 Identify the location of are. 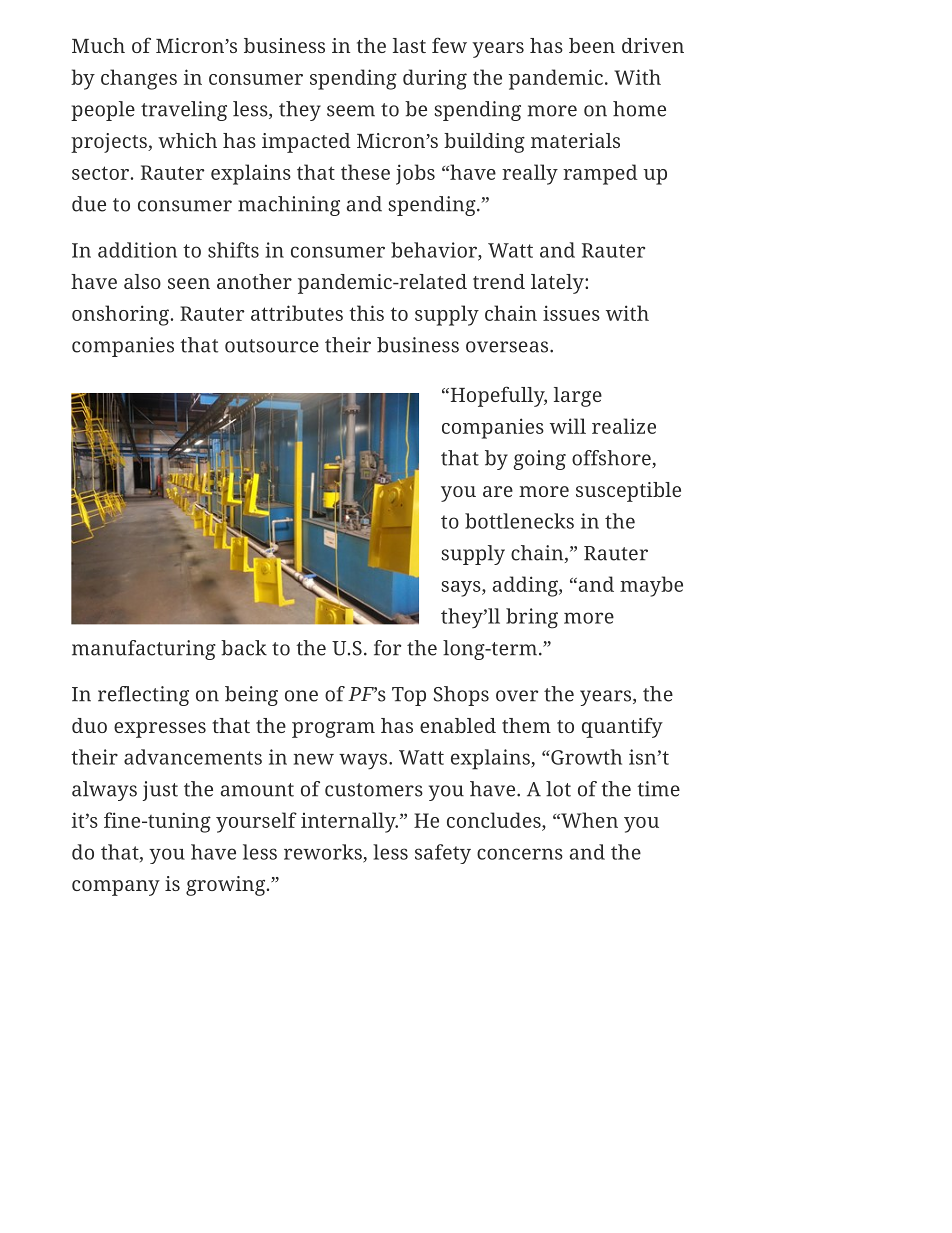
(498, 491).
